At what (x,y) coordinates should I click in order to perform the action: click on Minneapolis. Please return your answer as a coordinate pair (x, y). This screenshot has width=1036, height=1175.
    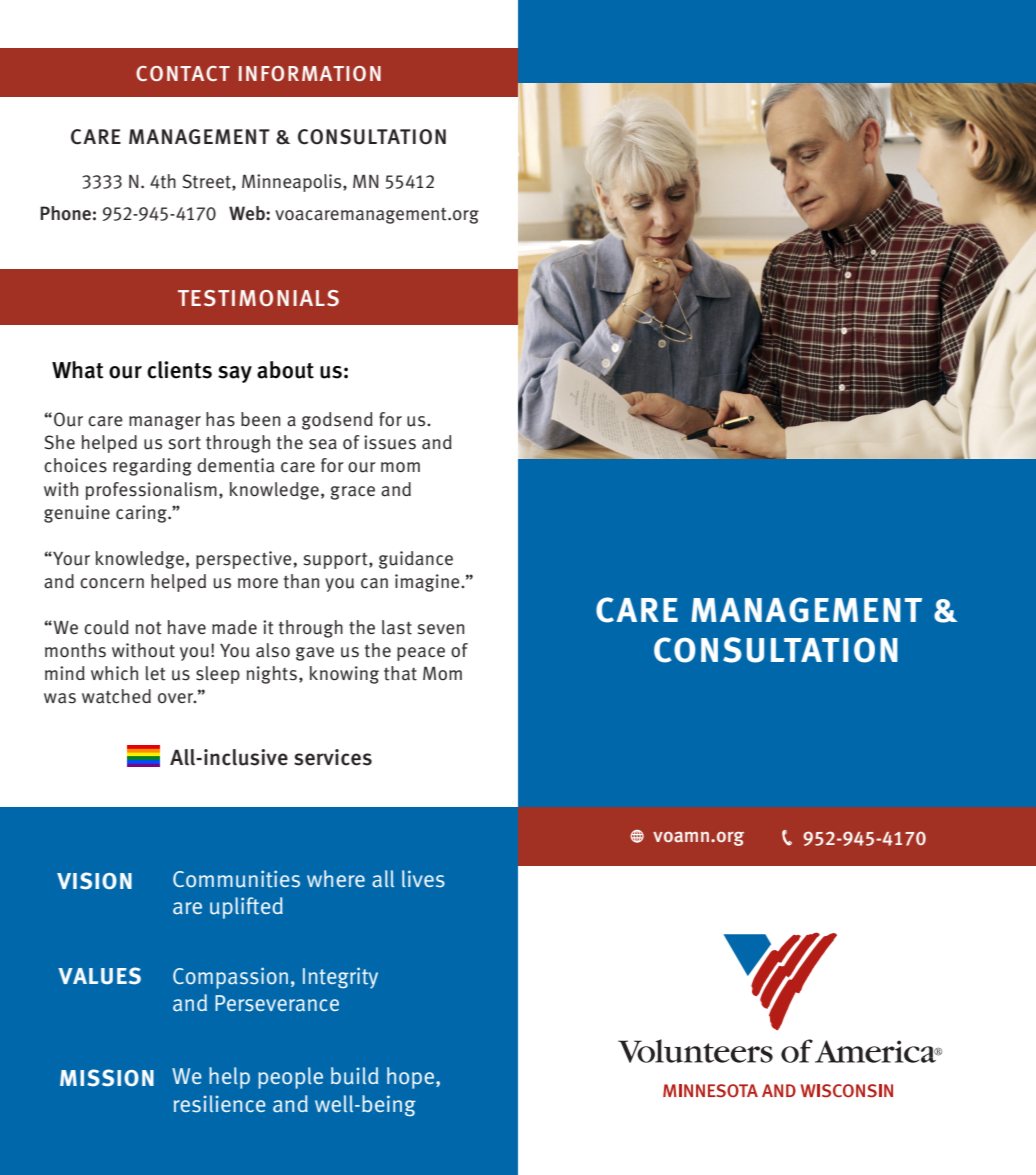
    Looking at the image, I should click on (293, 183).
